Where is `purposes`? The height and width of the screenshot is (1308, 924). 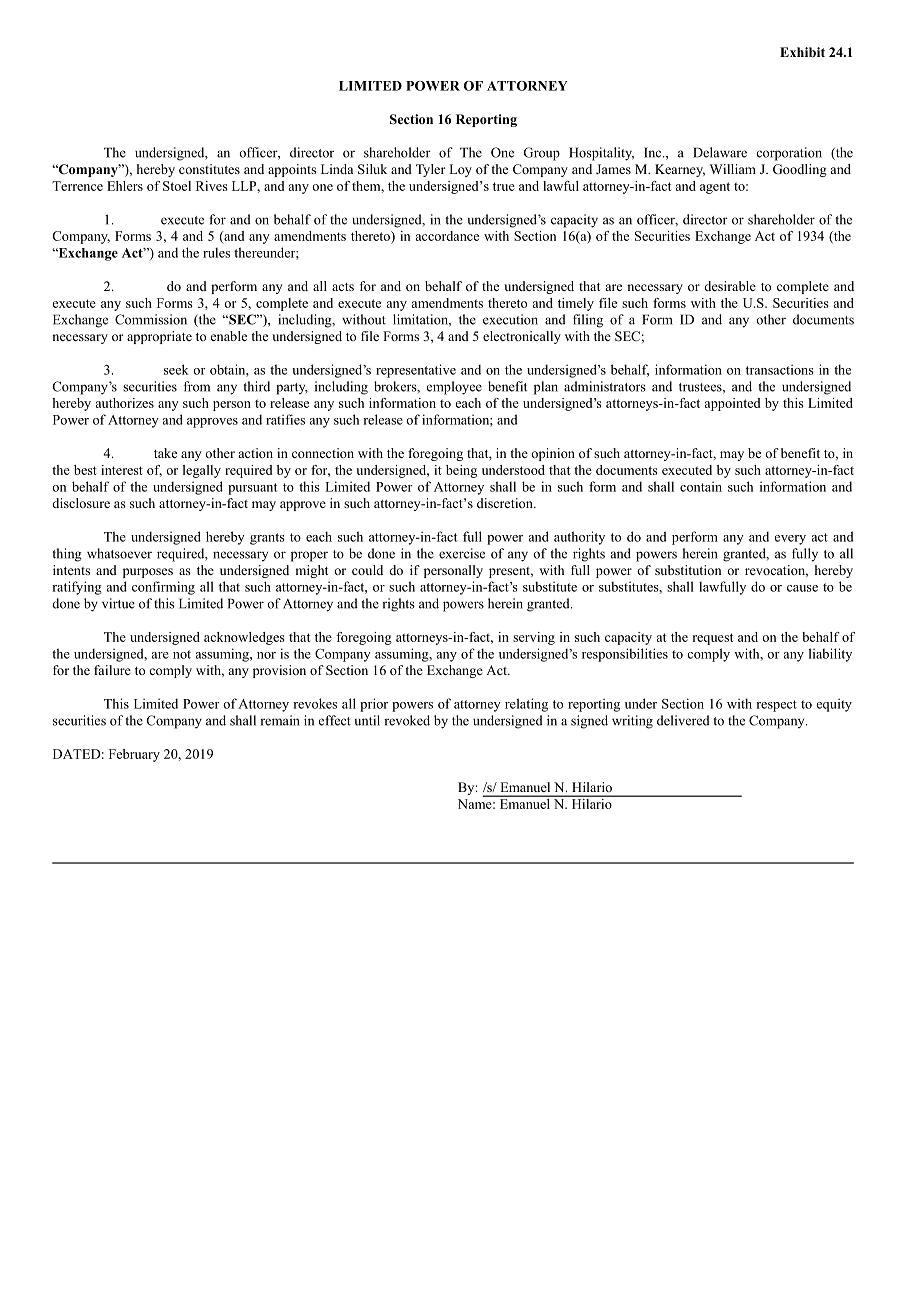 purposes is located at coordinates (148, 573).
